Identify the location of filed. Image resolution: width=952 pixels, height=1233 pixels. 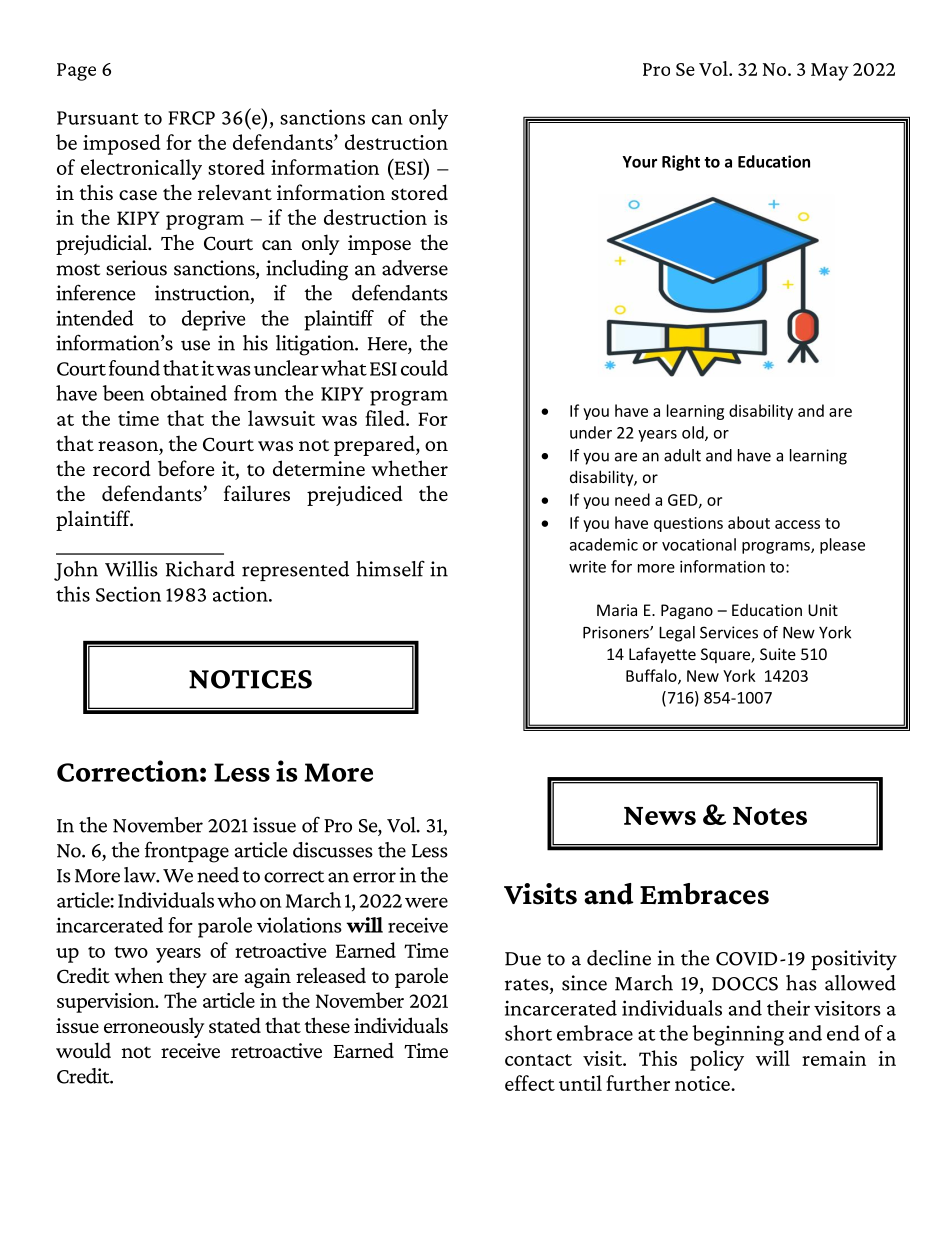
(386, 418).
